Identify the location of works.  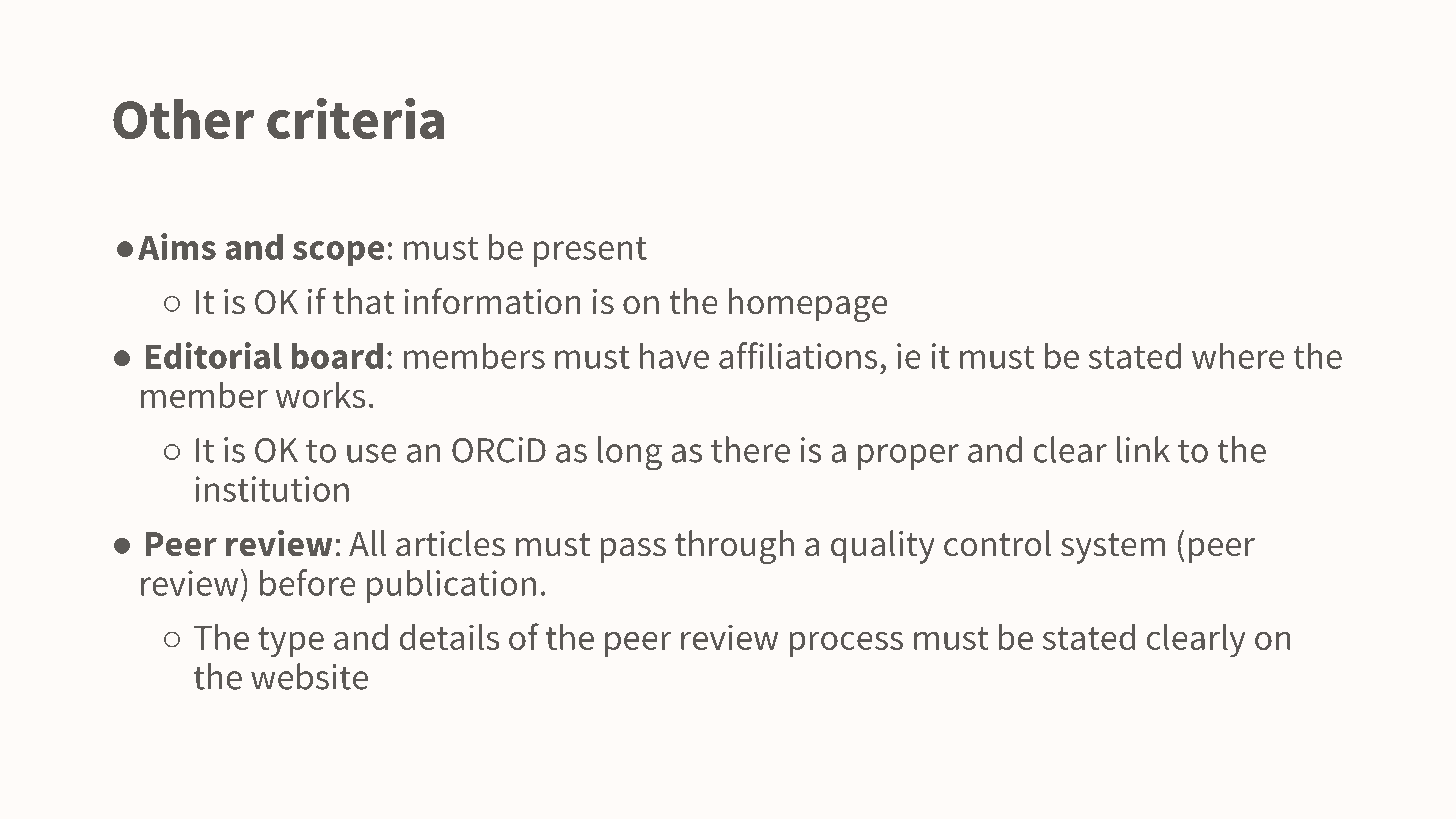
(320, 395).
